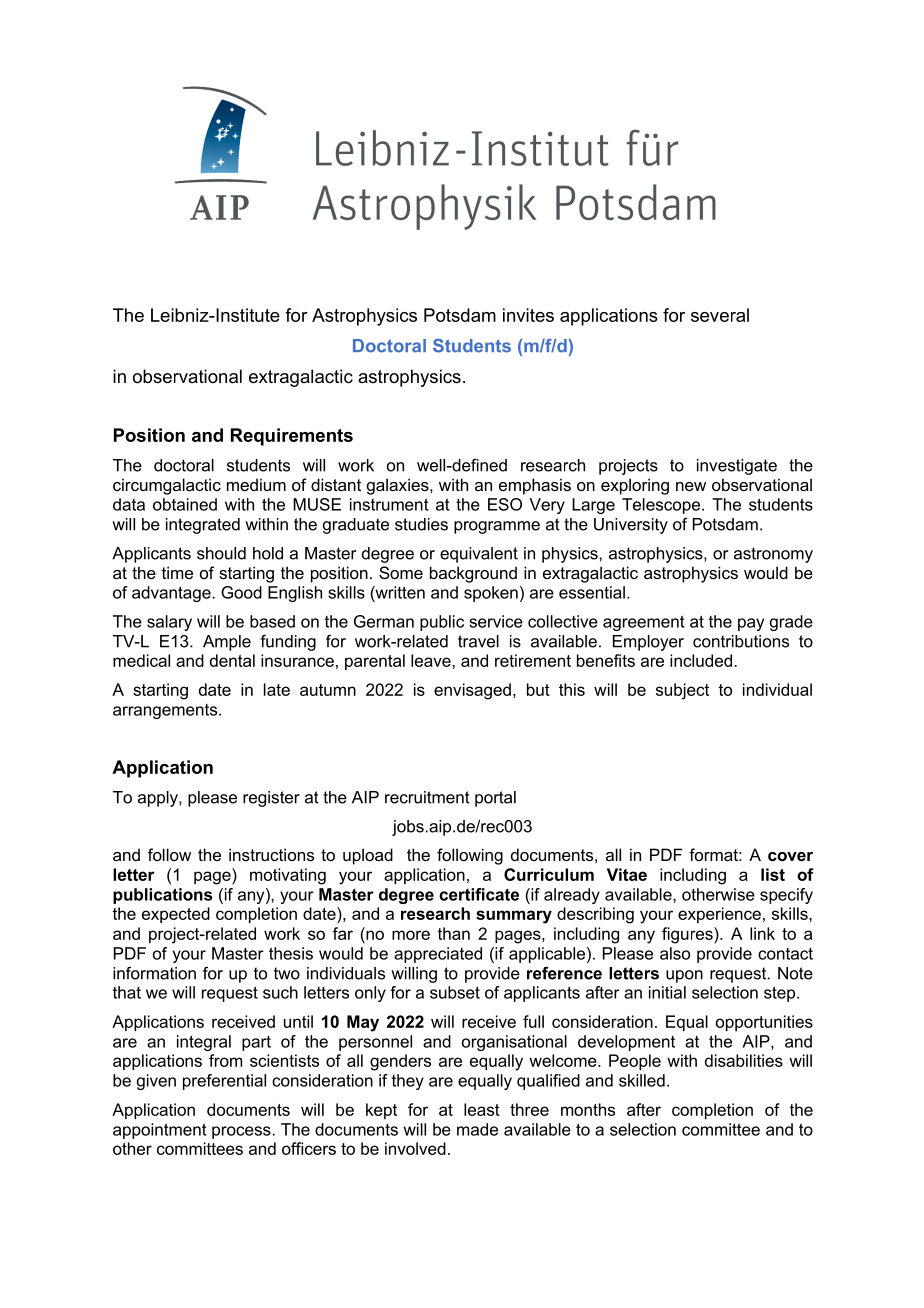  Describe the element at coordinates (271, 854) in the image. I see `instructions` at that location.
